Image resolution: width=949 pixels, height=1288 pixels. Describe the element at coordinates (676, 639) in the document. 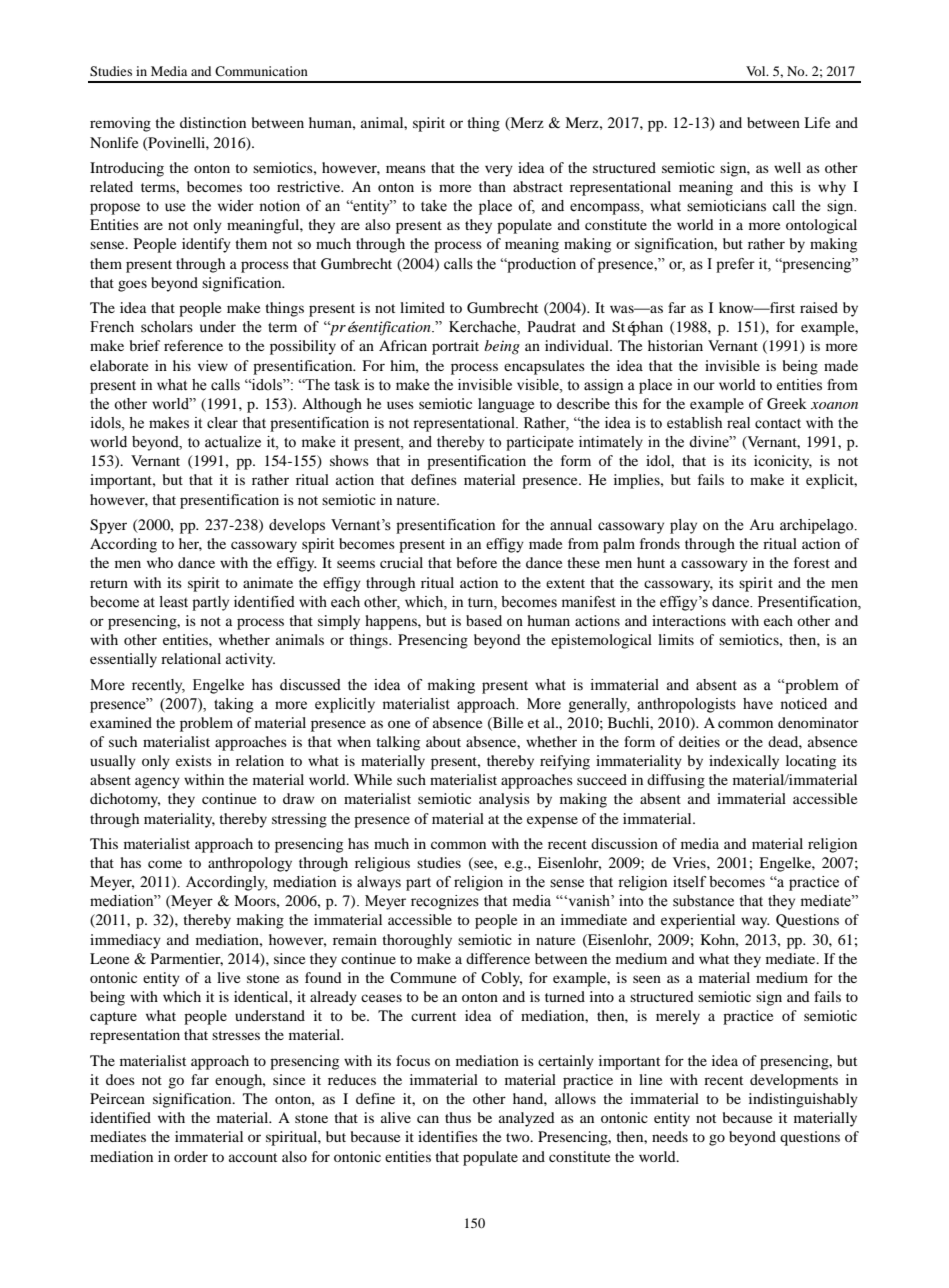

I see `limits` at that location.
